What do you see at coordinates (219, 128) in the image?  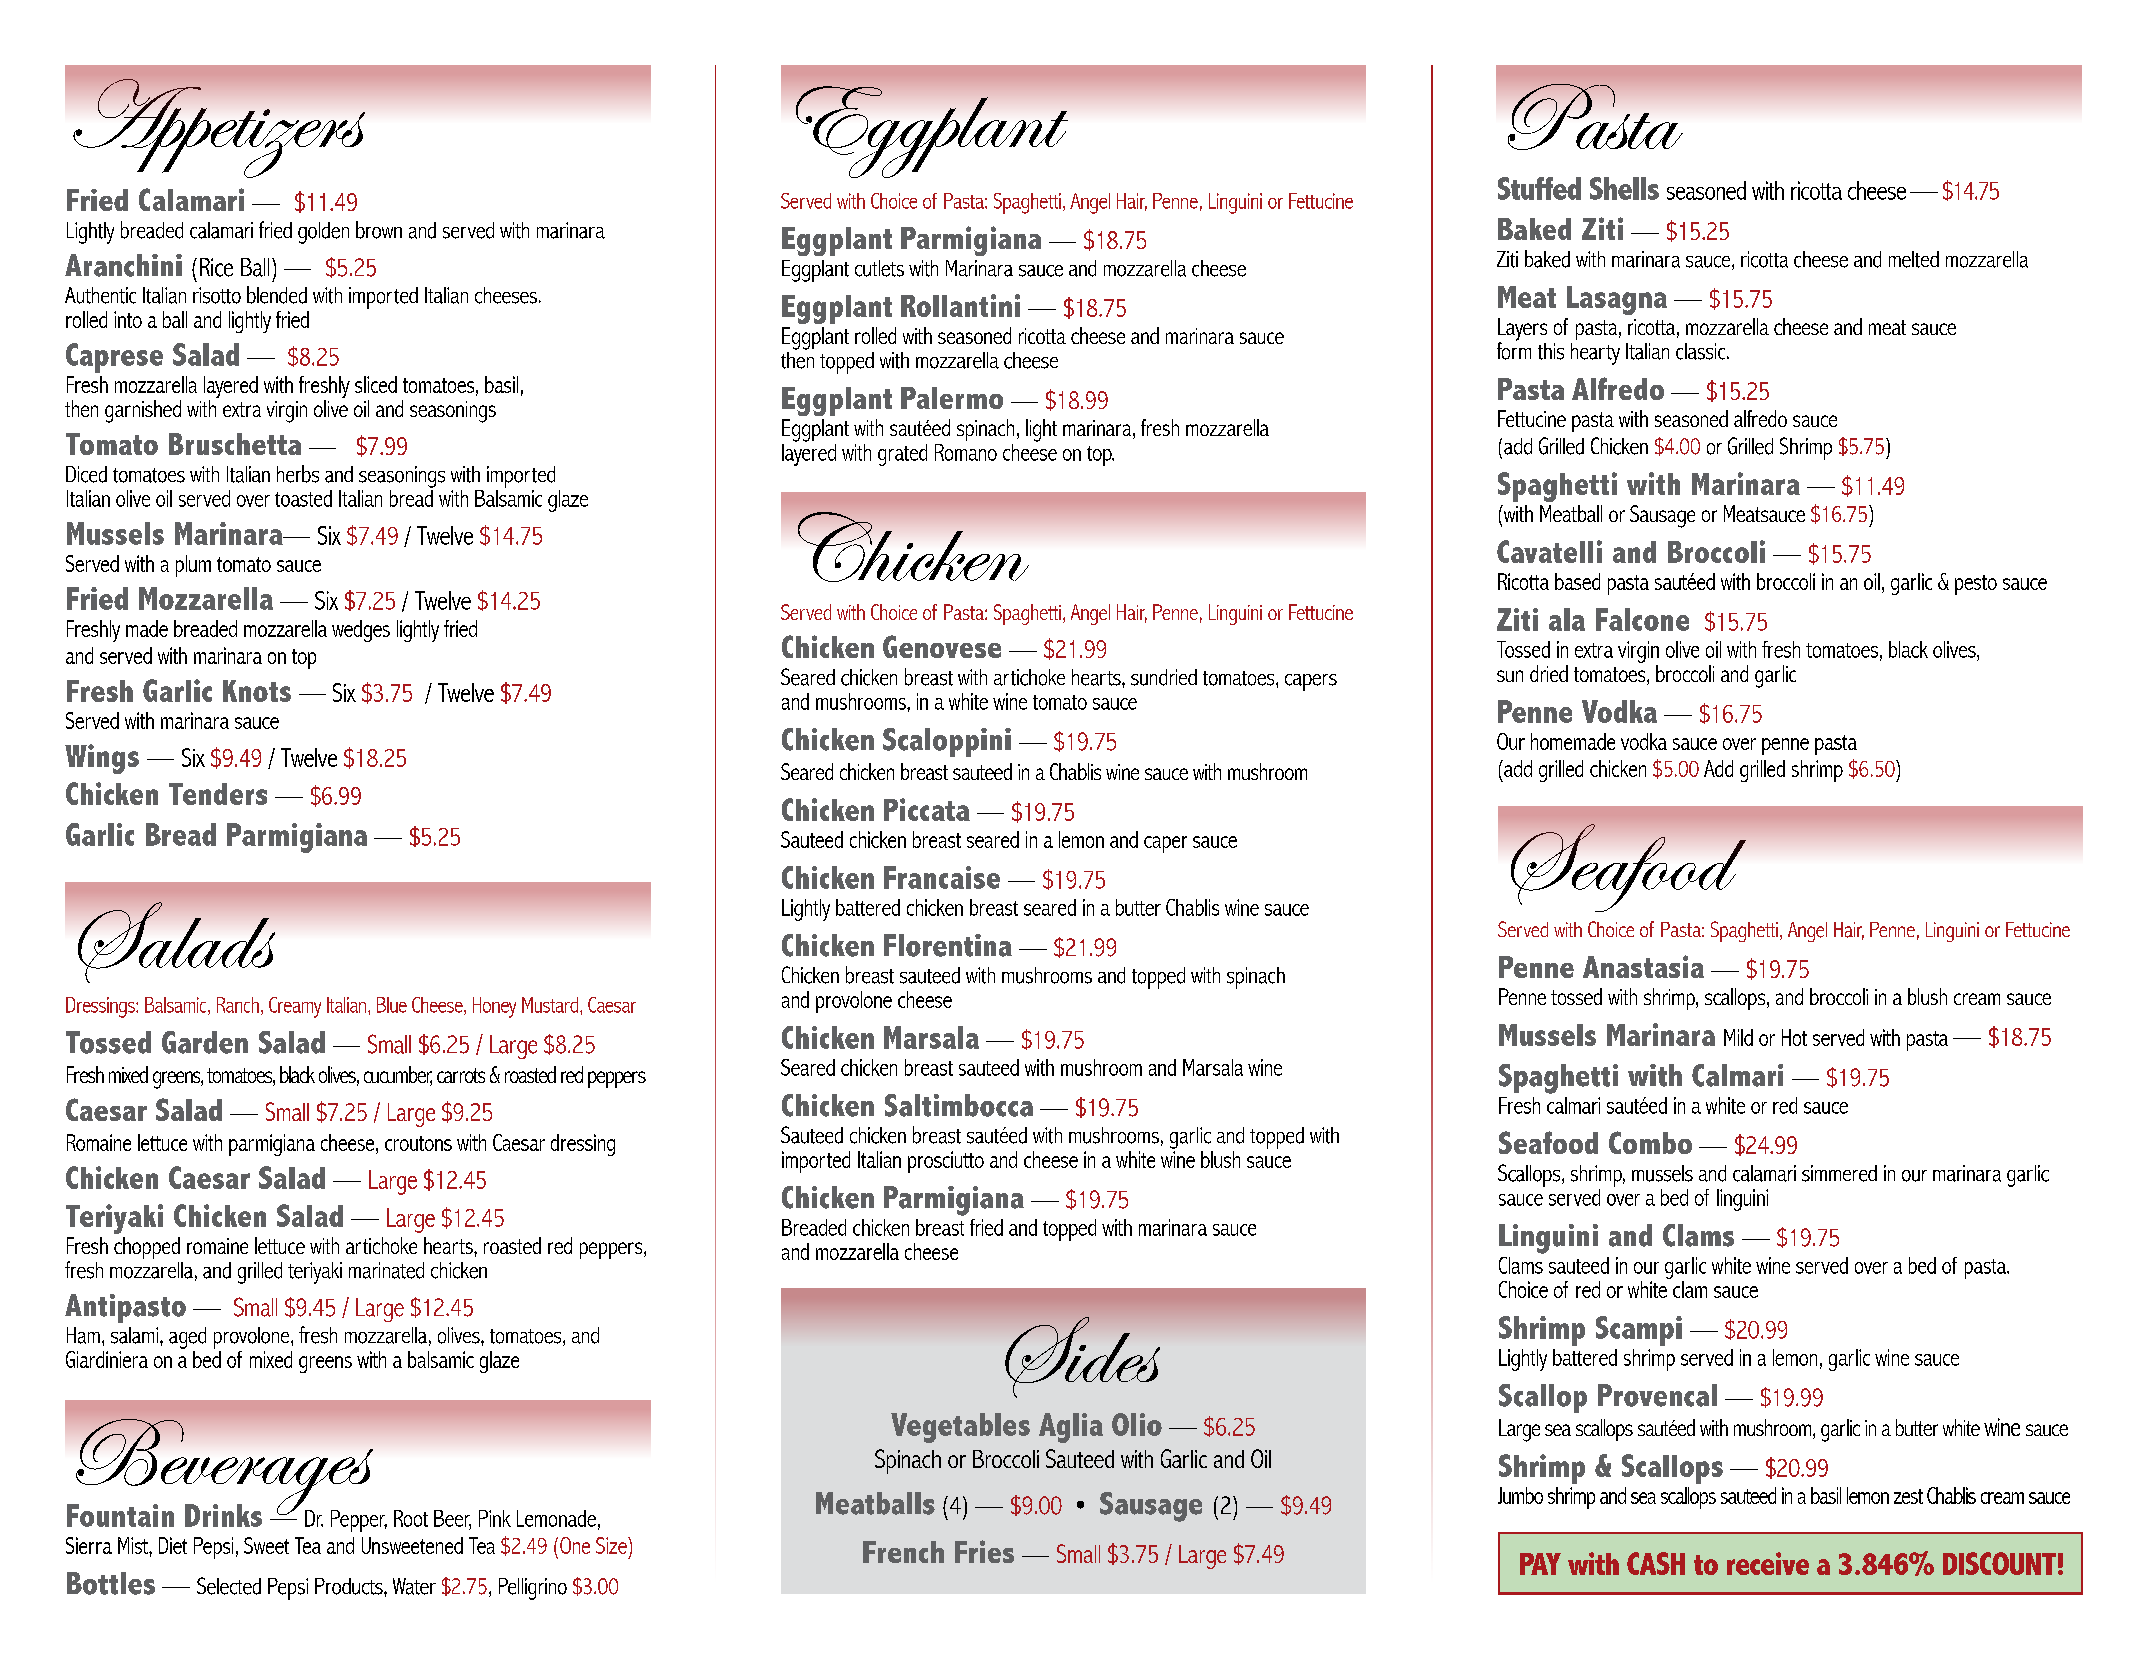 I see `Appetizers` at bounding box center [219, 128].
